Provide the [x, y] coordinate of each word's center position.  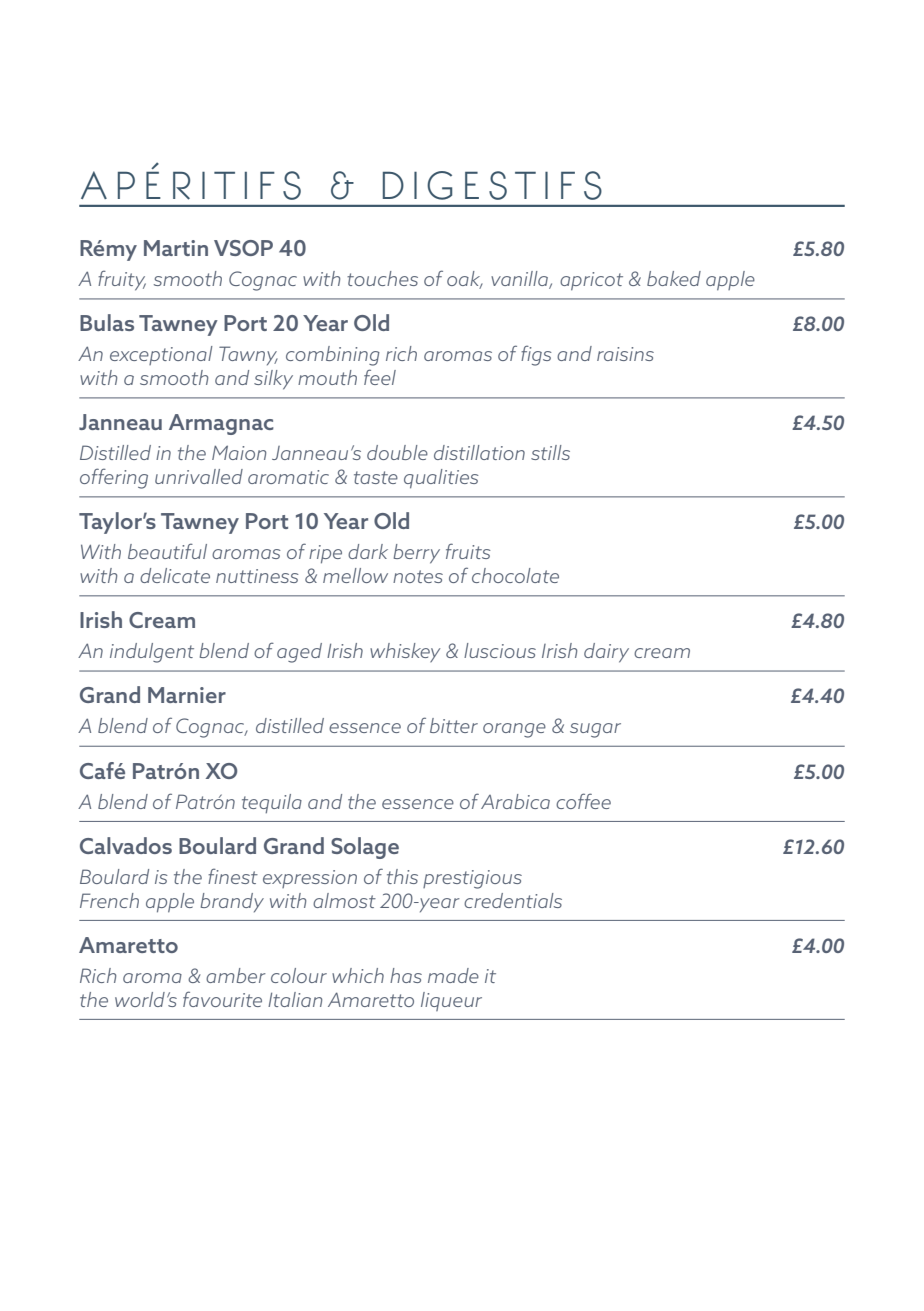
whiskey [405, 652]
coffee [583, 801]
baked [674, 278]
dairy [606, 653]
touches [382, 278]
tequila [272, 803]
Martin [176, 248]
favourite [222, 999]
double [397, 452]
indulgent [152, 653]
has [406, 975]
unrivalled [199, 476]
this [402, 876]
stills [550, 452]
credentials [513, 900]
